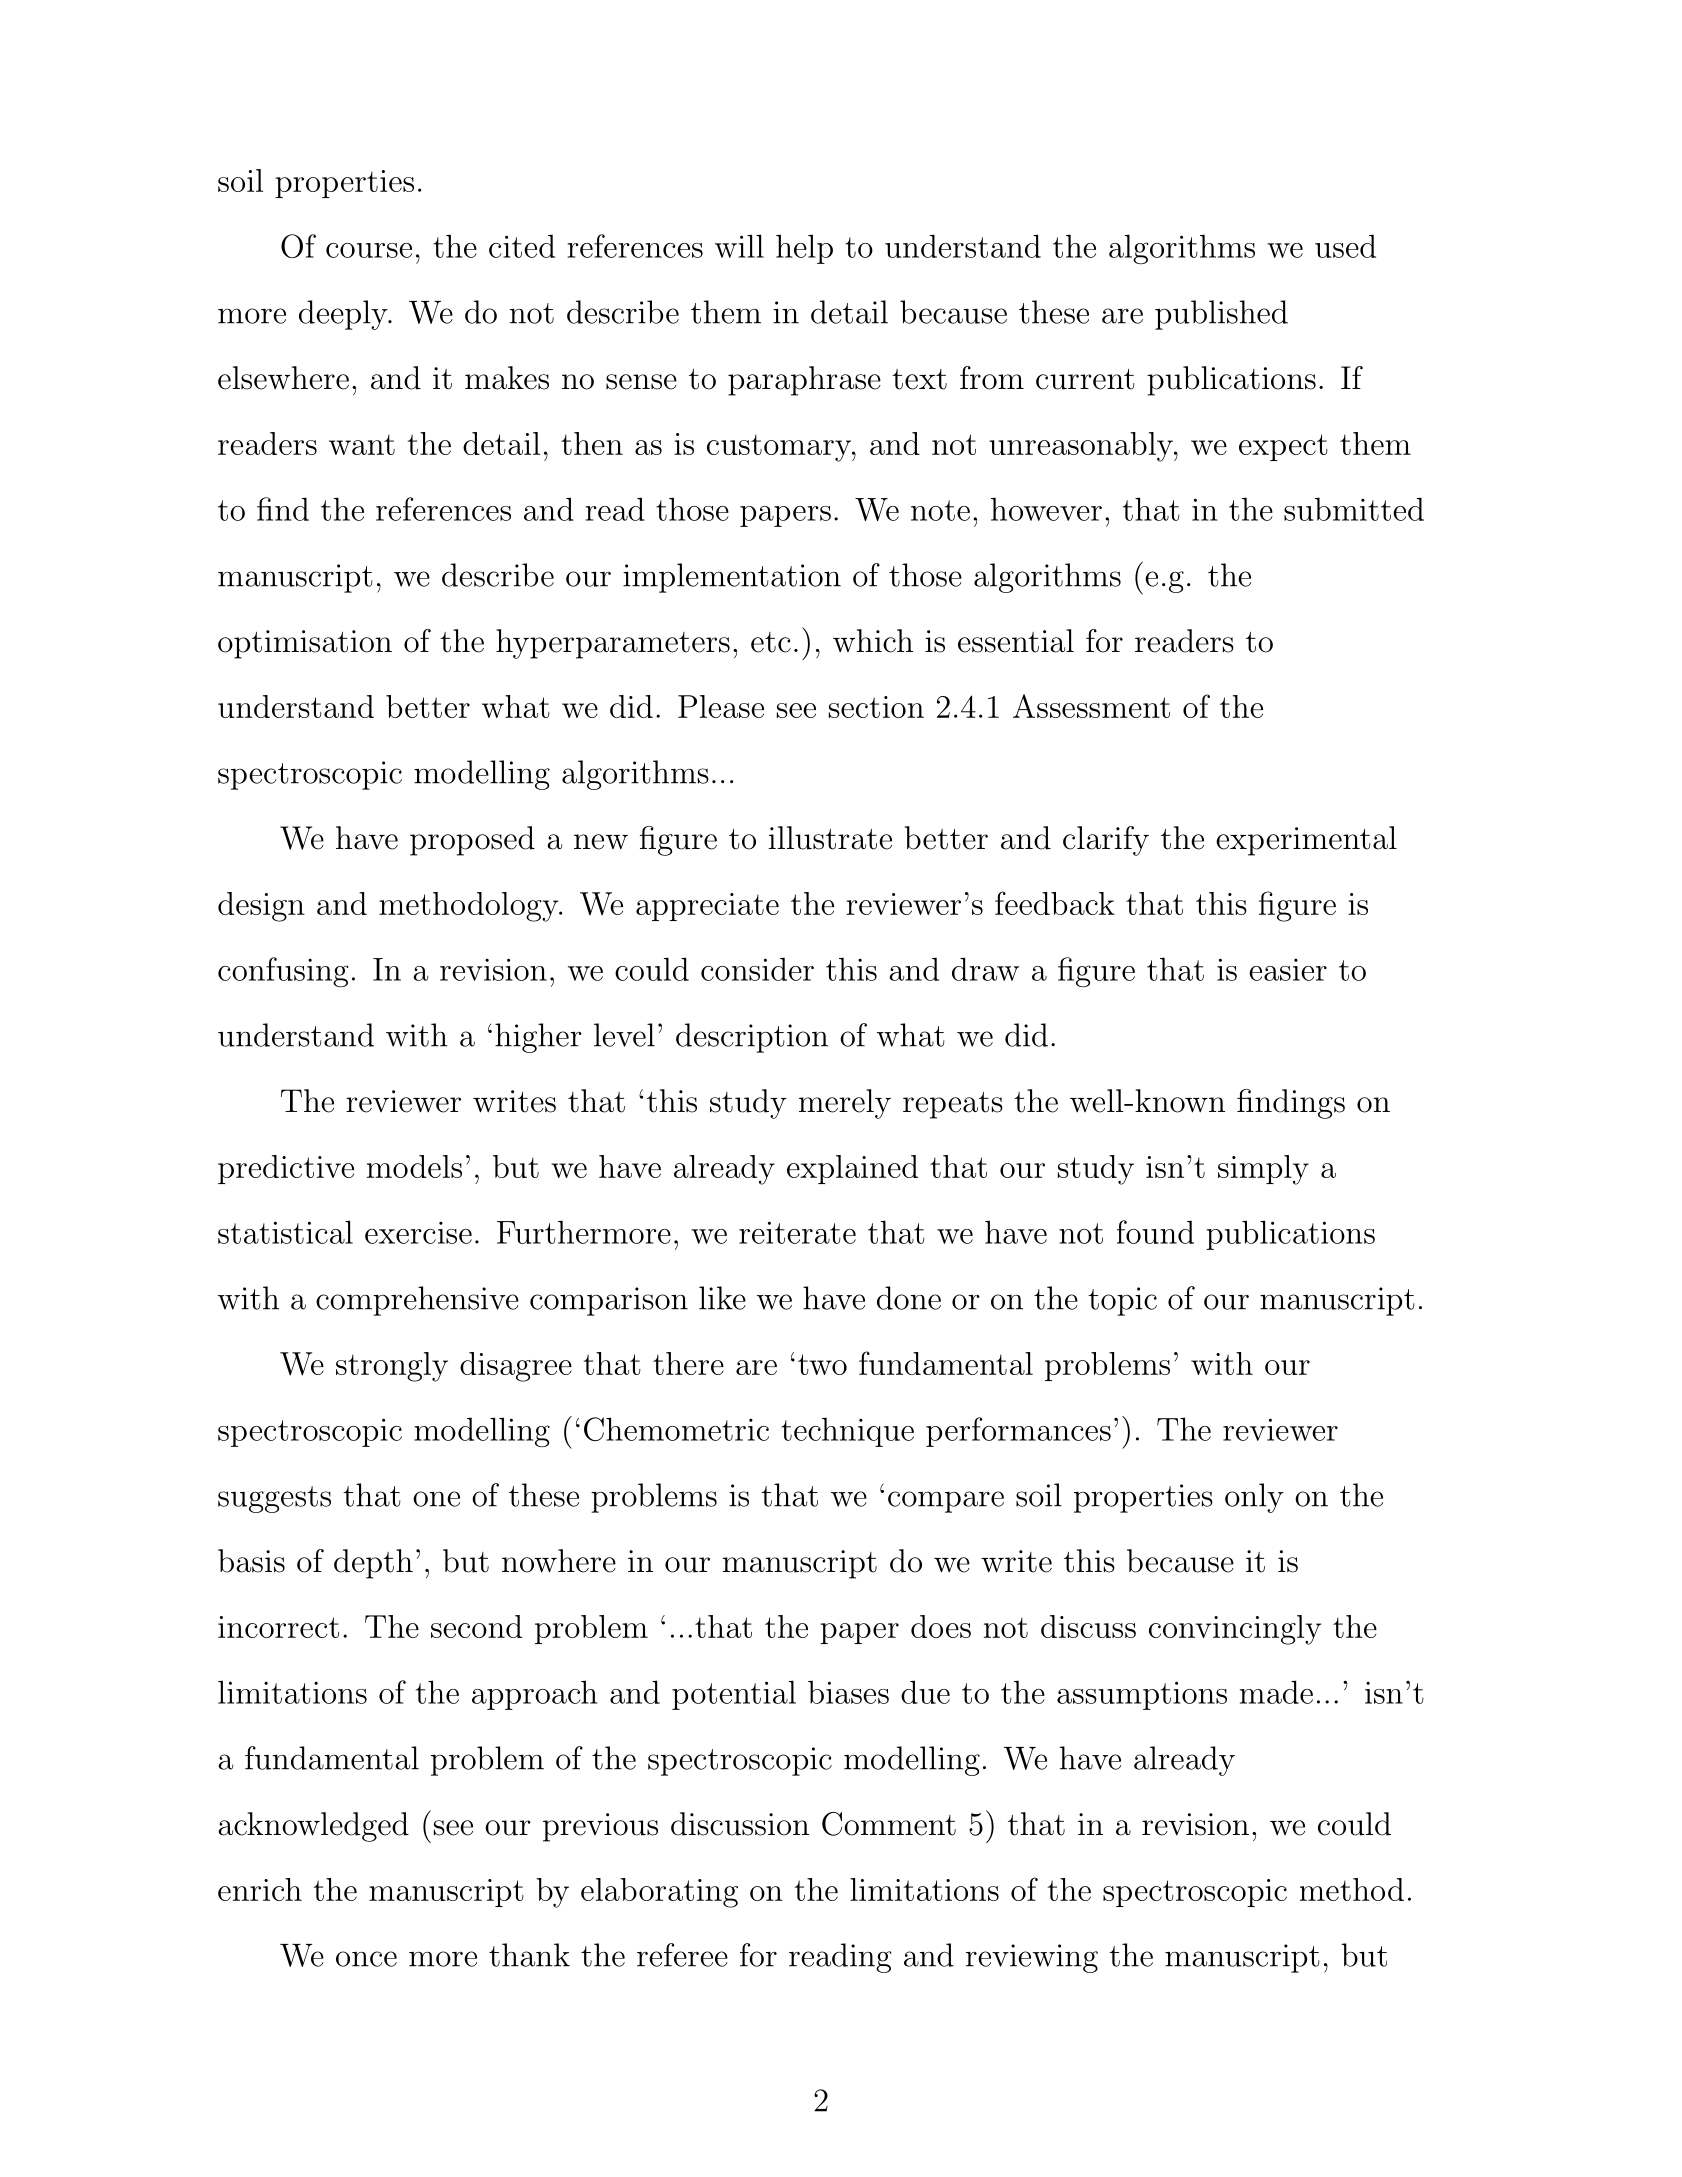 The width and height of the screenshot is (1682, 2177). Describe the element at coordinates (1032, 1958) in the screenshot. I see `reviewing` at that location.
